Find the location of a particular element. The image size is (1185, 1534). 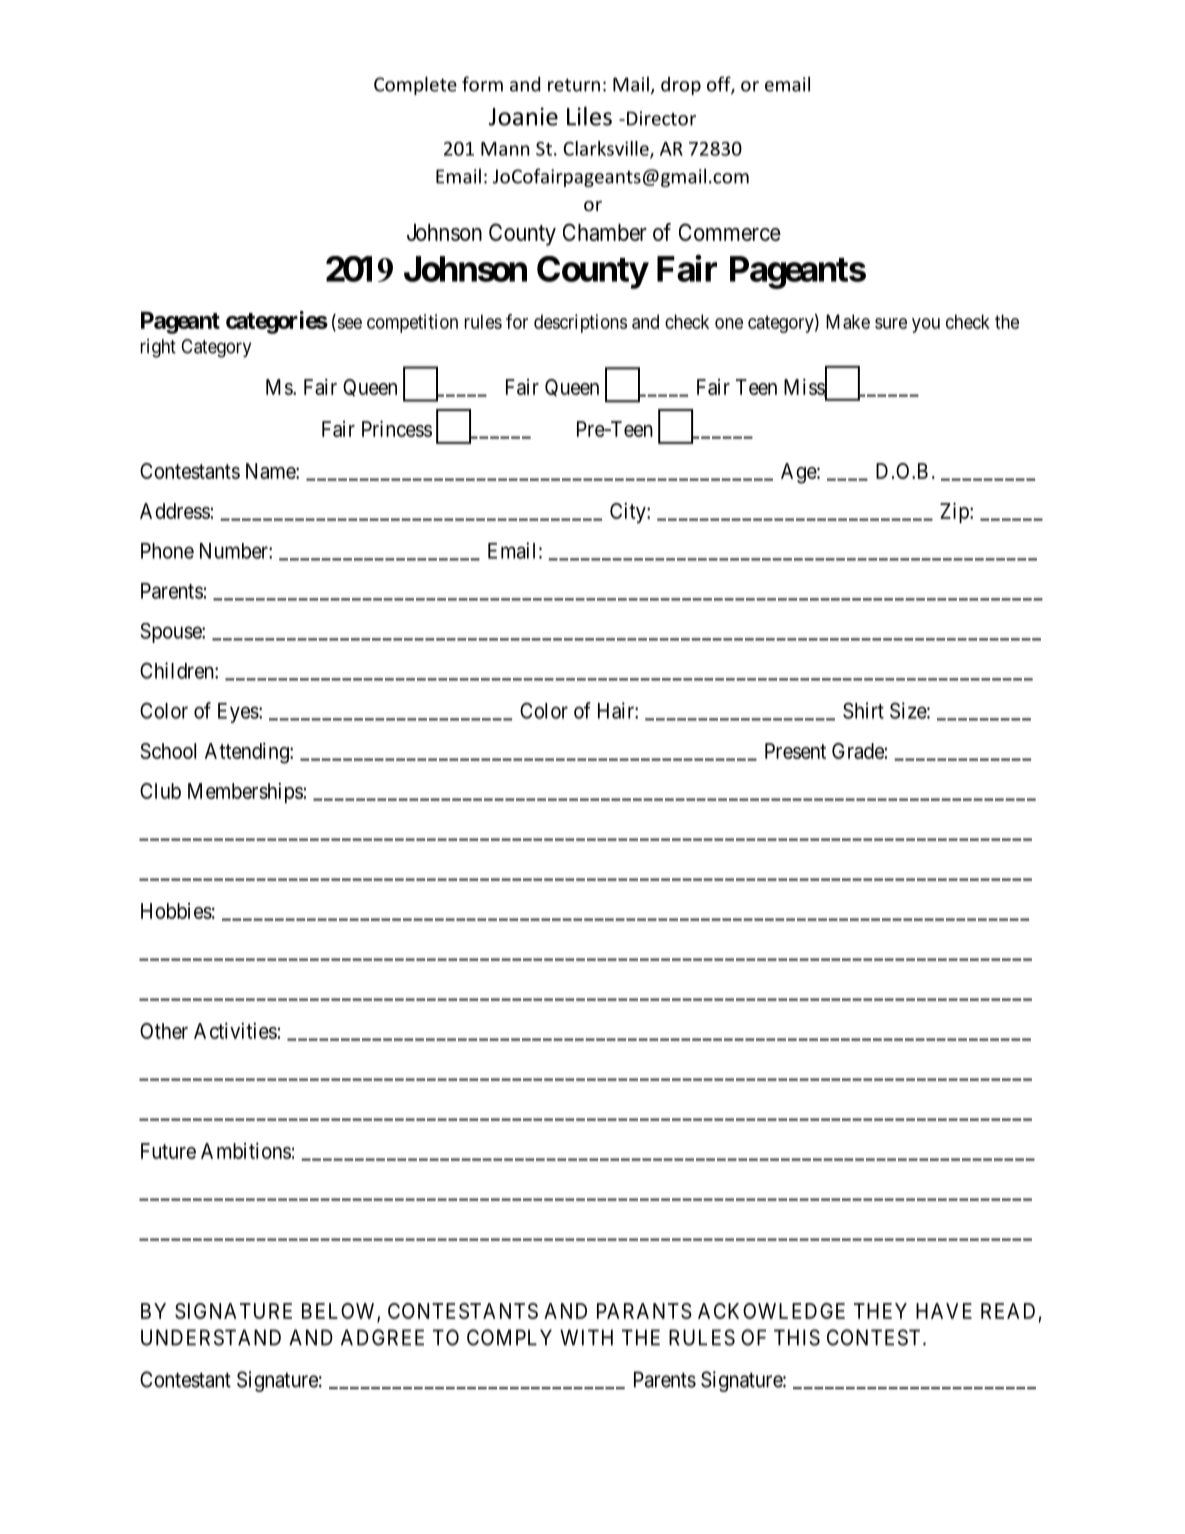

Present is located at coordinates (795, 751).
